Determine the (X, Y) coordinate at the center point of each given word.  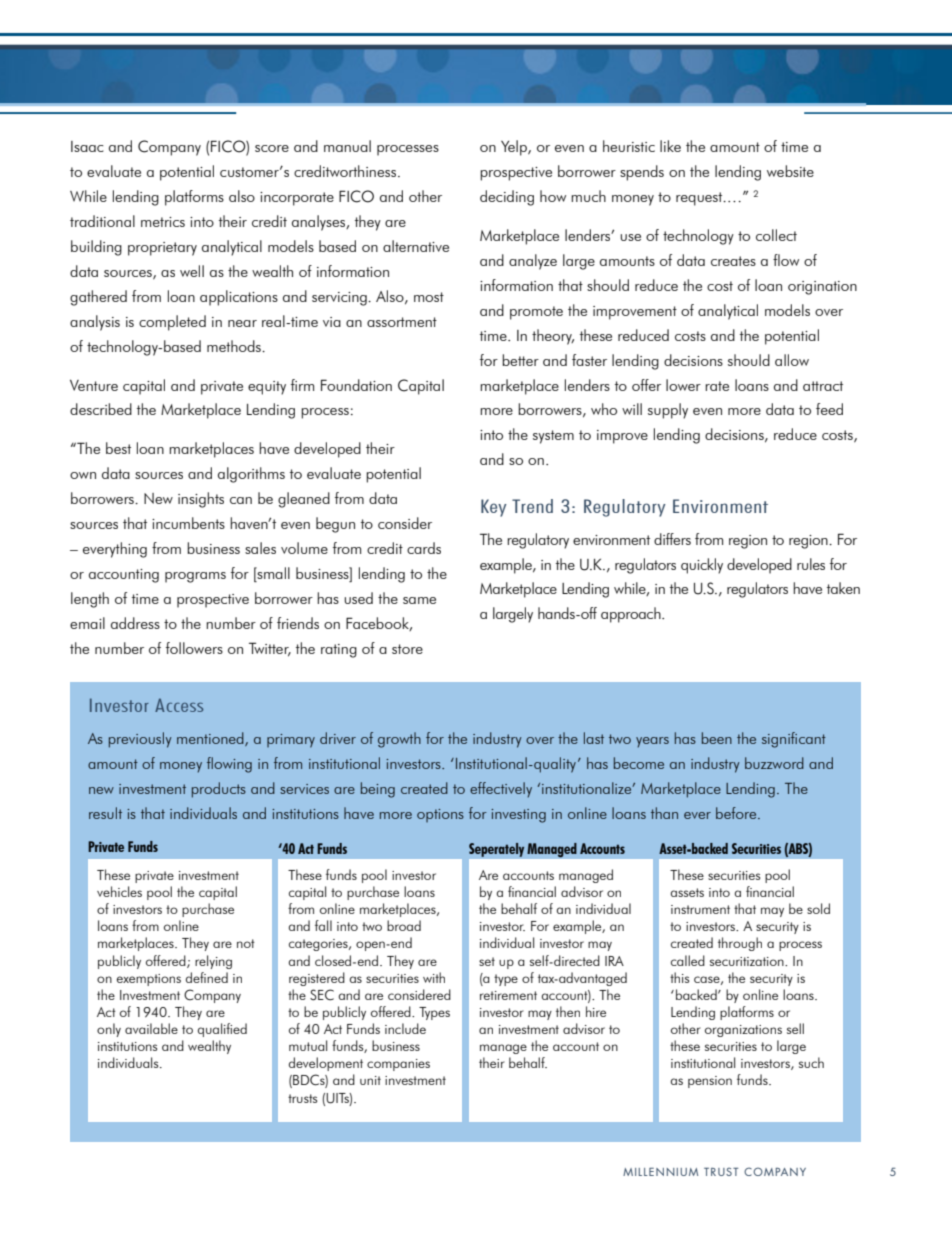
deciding (507, 198)
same (419, 600)
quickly (702, 566)
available (151, 1028)
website (790, 171)
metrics (163, 222)
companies (398, 1065)
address (135, 623)
